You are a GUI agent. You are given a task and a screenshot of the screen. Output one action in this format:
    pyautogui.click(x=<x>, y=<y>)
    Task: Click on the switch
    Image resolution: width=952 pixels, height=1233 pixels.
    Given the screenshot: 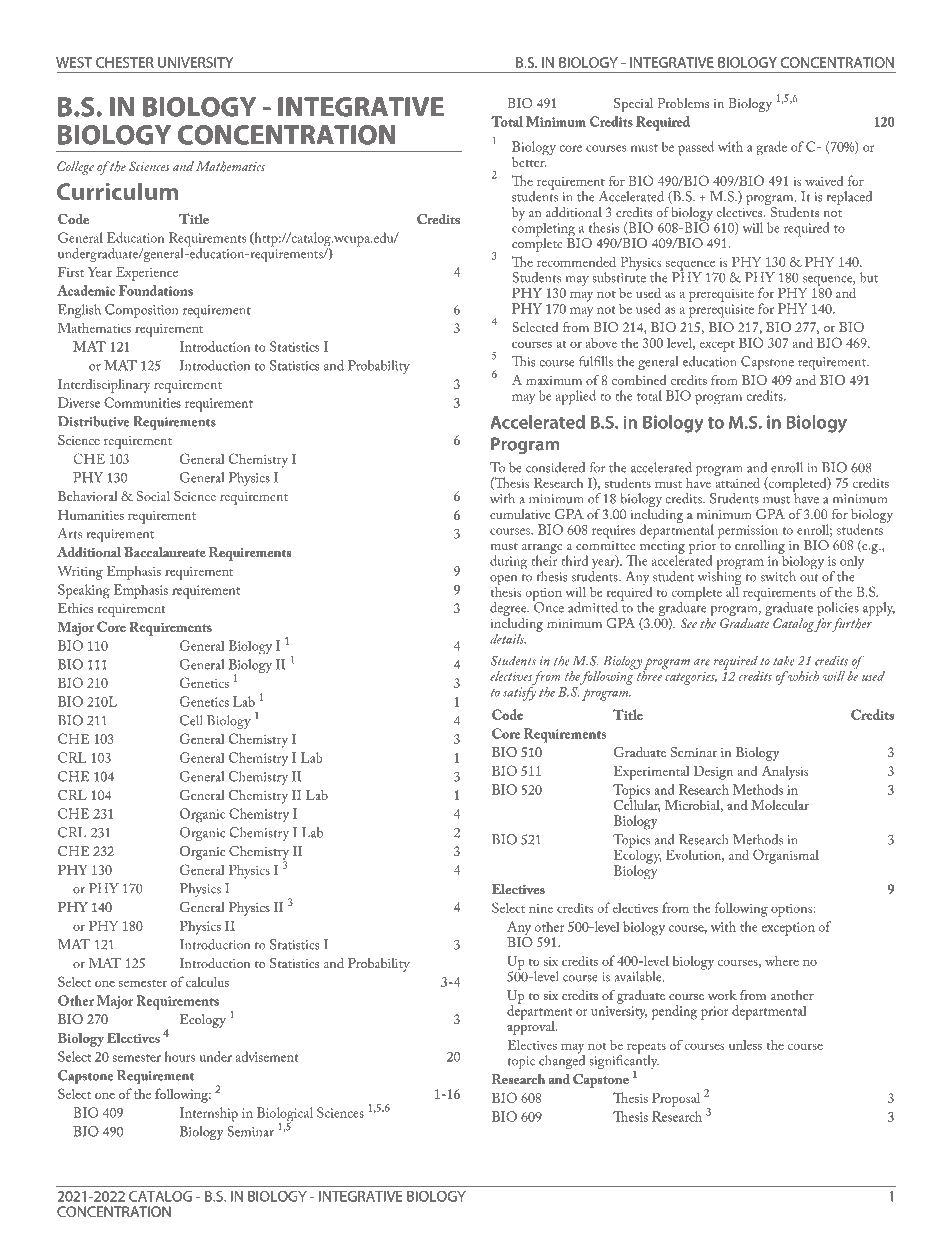 What is the action you would take?
    pyautogui.click(x=778, y=576)
